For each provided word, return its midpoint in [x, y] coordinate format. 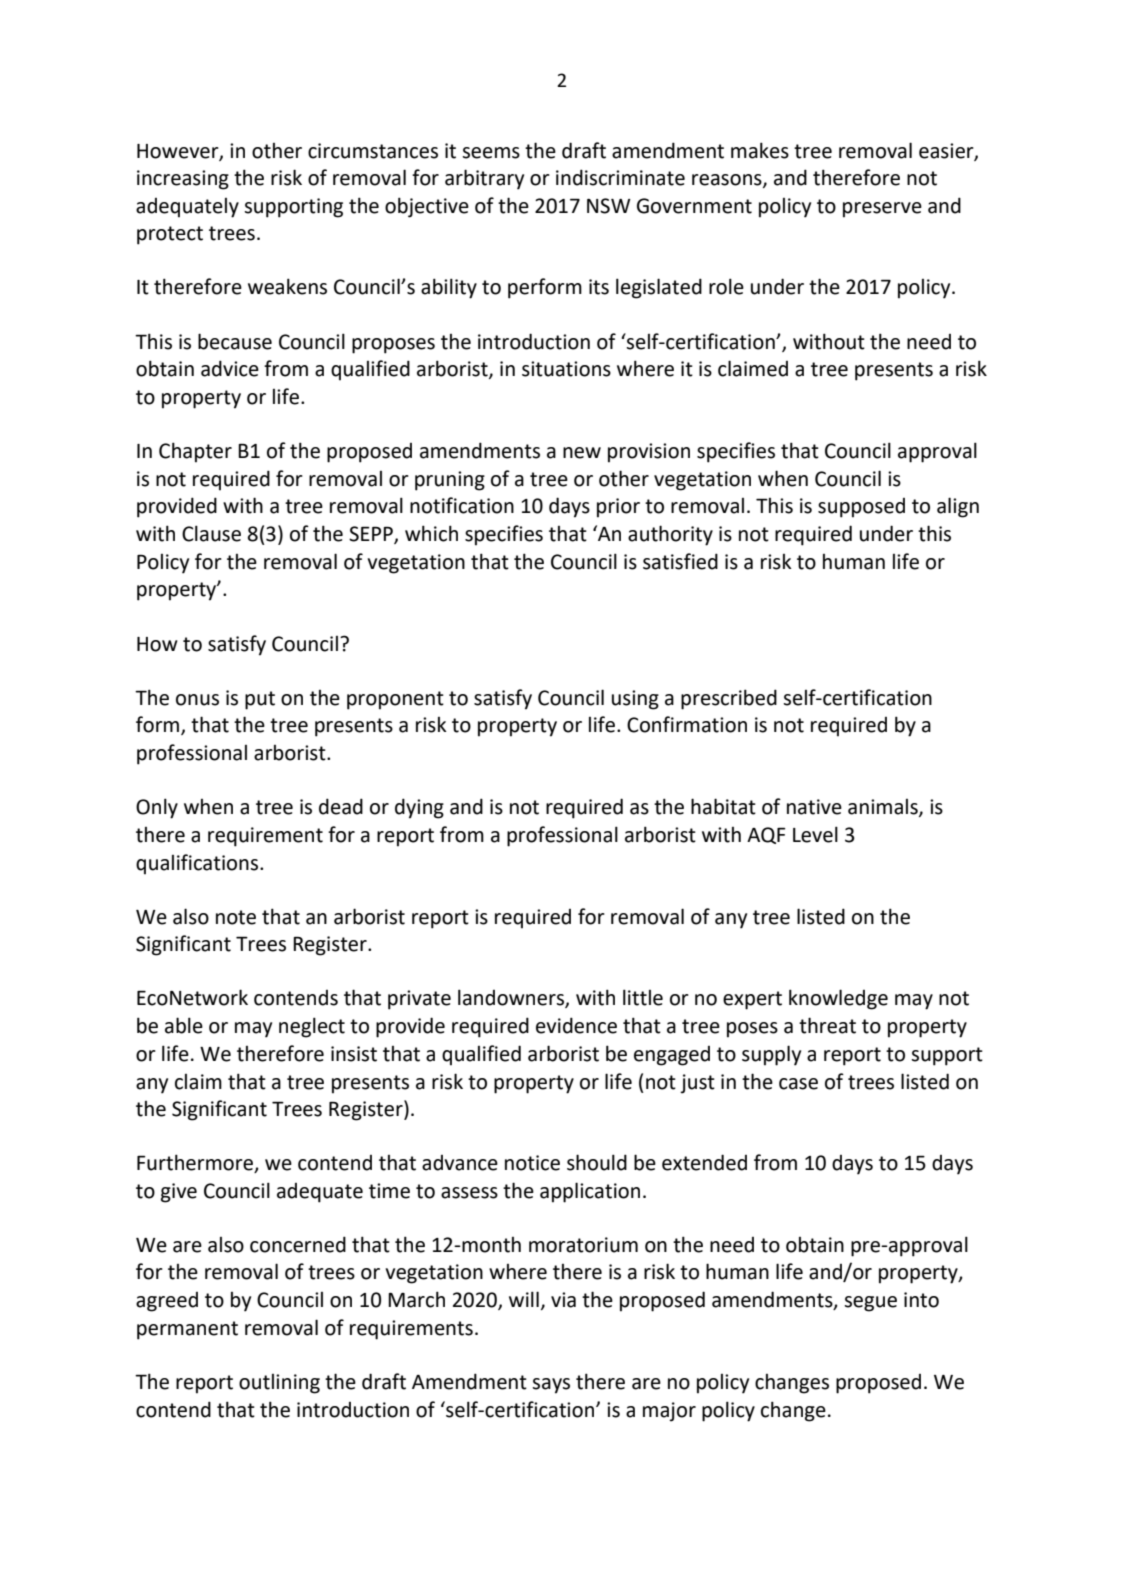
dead [341, 806]
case [798, 1084]
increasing [183, 180]
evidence [576, 1025]
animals [884, 808]
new [582, 453]
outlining [279, 1384]
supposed [861, 508]
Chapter [195, 452]
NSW [609, 206]
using [635, 700]
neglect [312, 1027]
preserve [882, 210]
